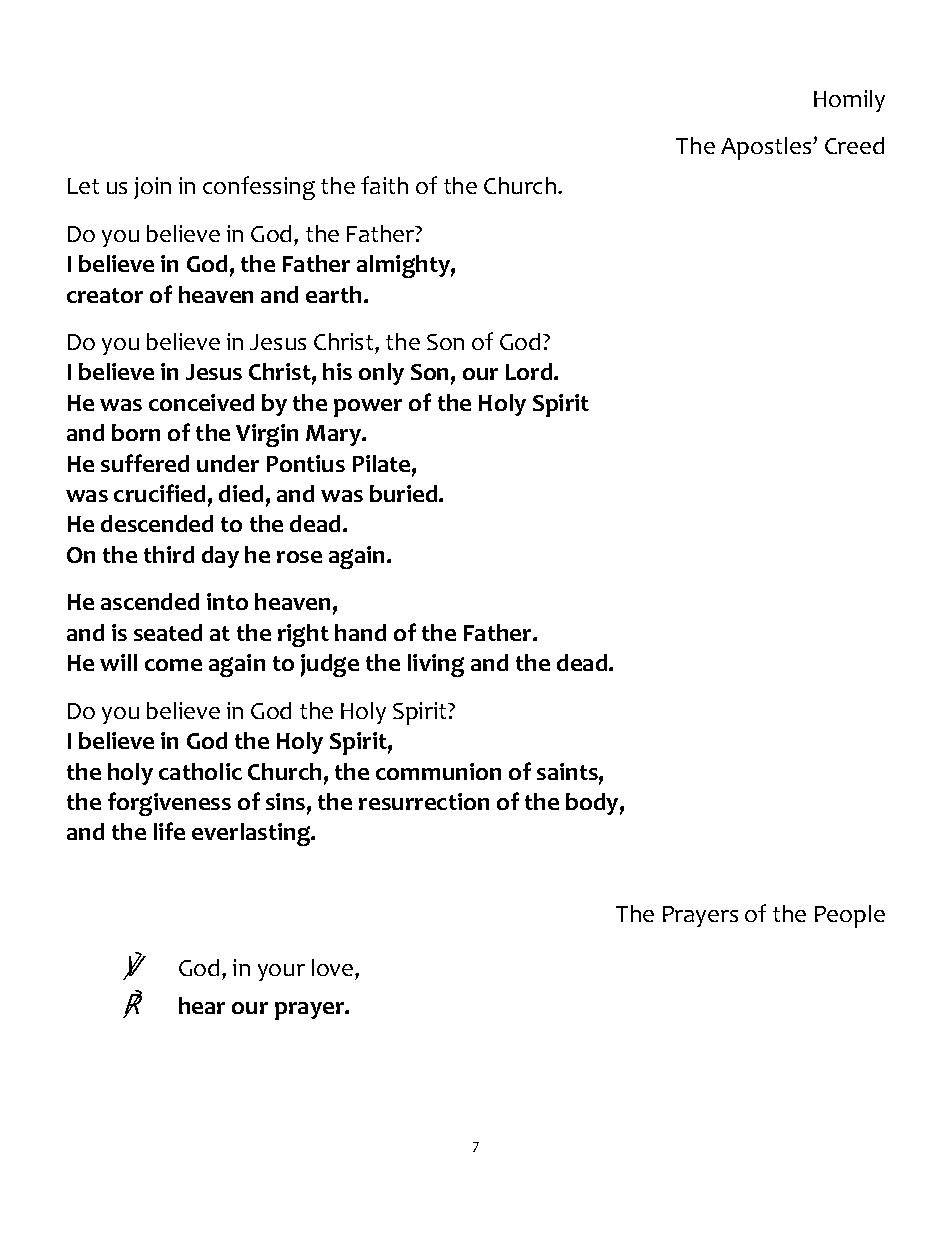 The image size is (952, 1233). What do you see at coordinates (384, 185) in the document?
I see `faith` at bounding box center [384, 185].
